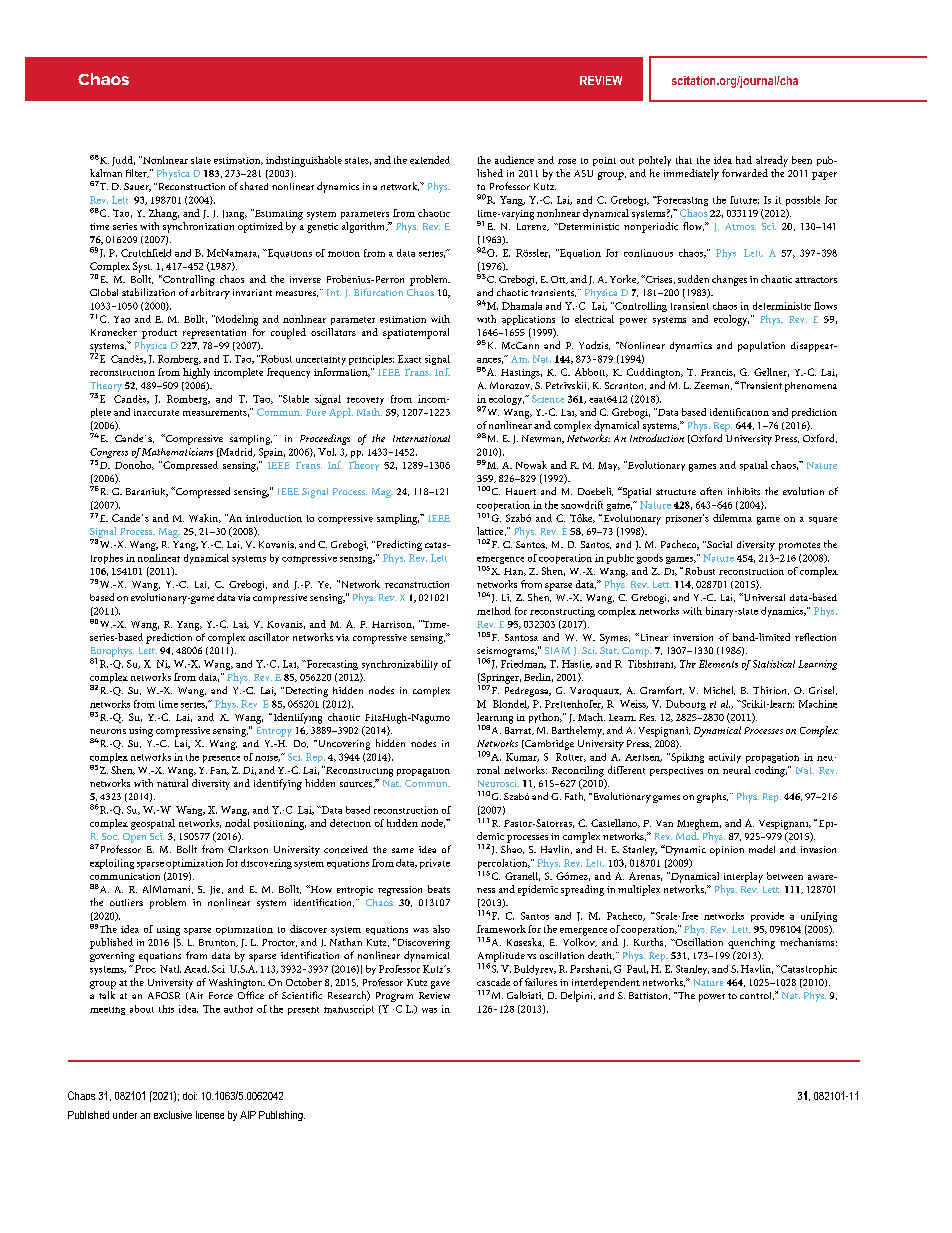 This screenshot has height=1233, width=952. Describe the element at coordinates (745, 173) in the screenshot. I see `forwarded` at that location.
